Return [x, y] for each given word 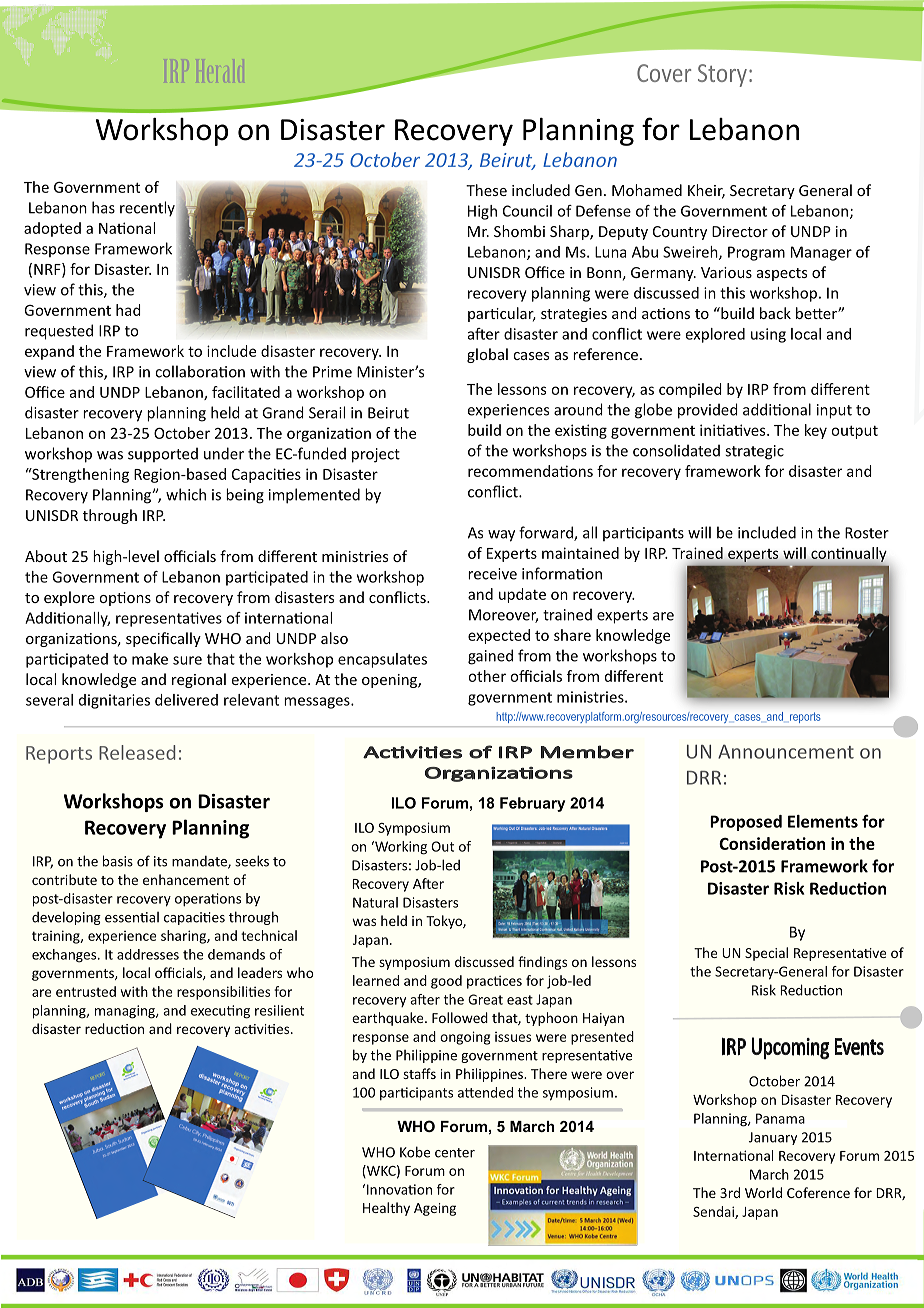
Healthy [386, 1209]
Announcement [786, 751]
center [455, 1153]
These [486, 190]
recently [147, 209]
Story [722, 75]
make [150, 659]
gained [490, 657]
